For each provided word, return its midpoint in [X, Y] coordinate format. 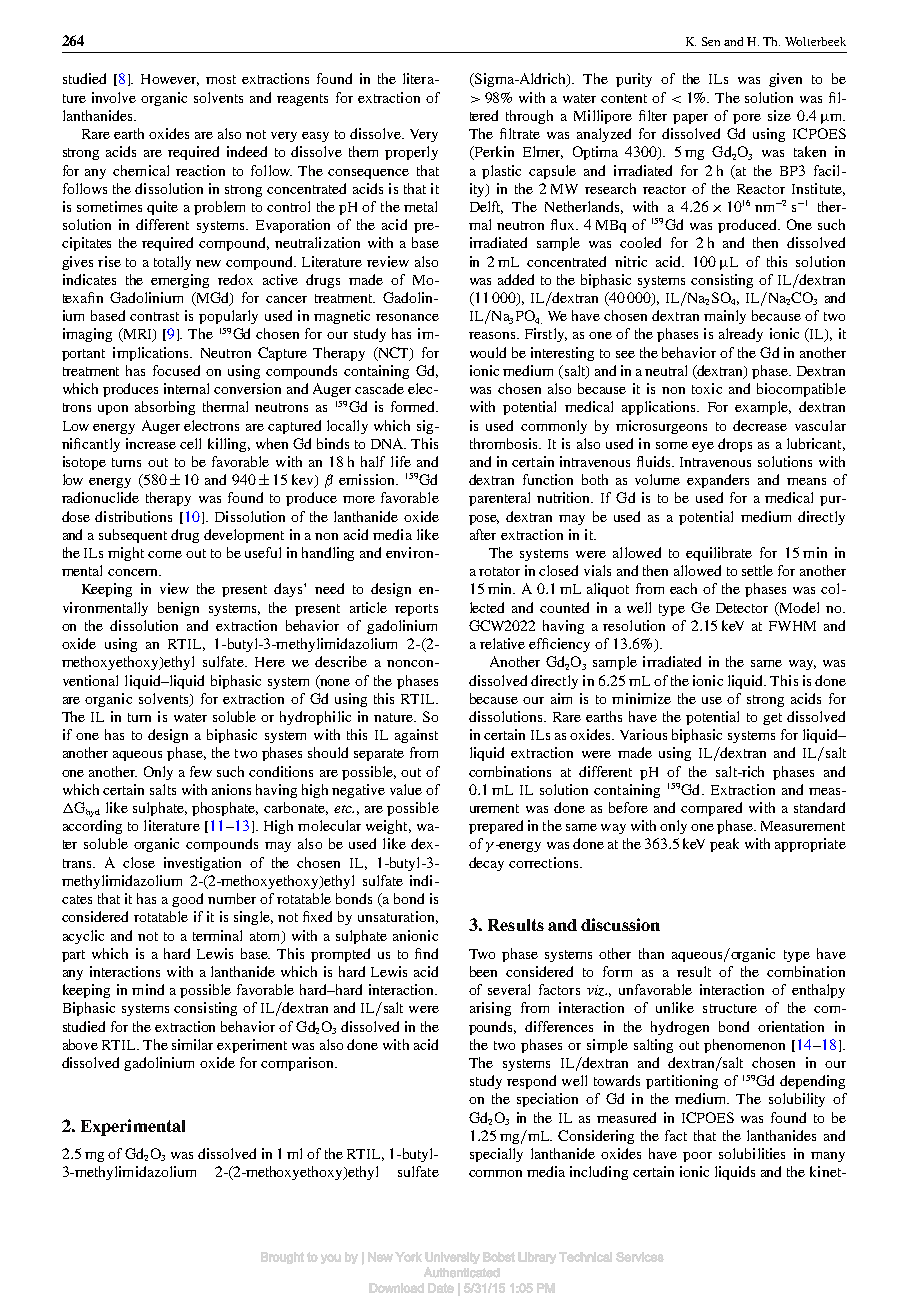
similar [192, 1044]
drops [735, 445]
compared [711, 809]
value [406, 789]
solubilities [752, 1153]
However [170, 80]
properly [411, 153]
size [779, 115]
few [201, 771]
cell [190, 443]
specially [496, 1155]
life [401, 461]
